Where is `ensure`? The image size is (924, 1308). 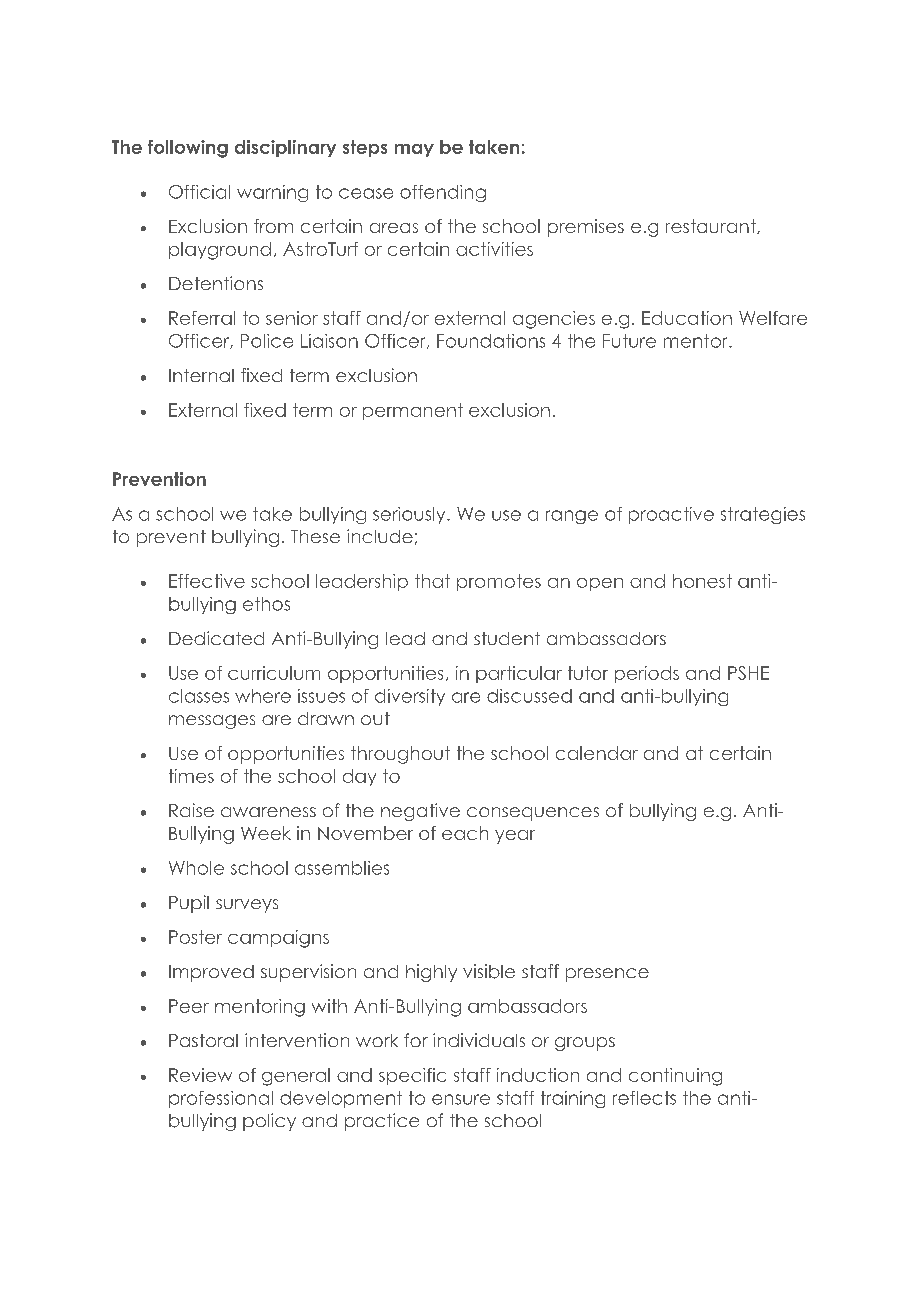 ensure is located at coordinates (461, 1099).
